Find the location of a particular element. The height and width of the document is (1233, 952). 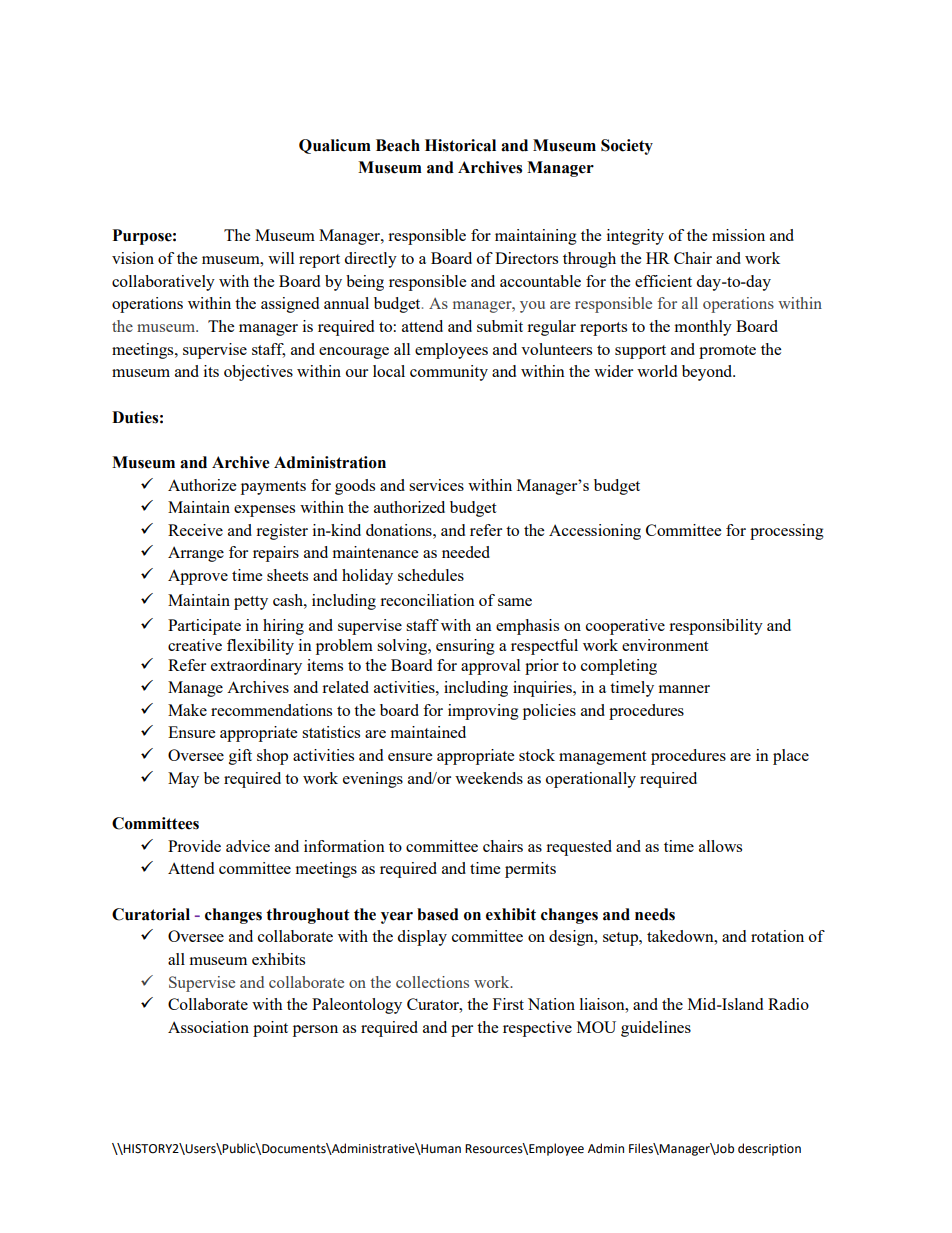

will is located at coordinates (281, 258).
